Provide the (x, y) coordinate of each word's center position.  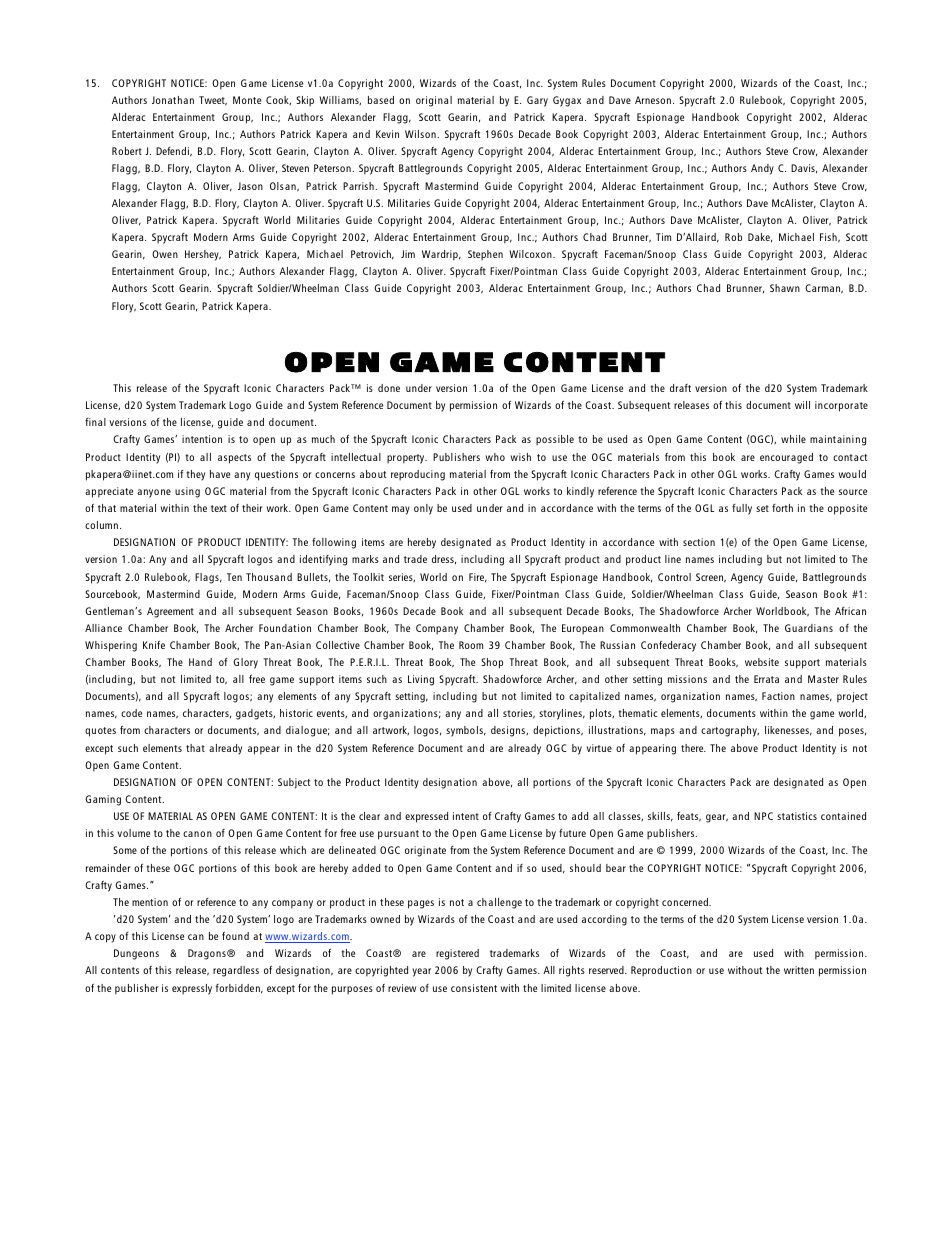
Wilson (421, 134)
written (799, 970)
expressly (192, 989)
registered (457, 954)
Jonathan (173, 100)
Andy (762, 169)
